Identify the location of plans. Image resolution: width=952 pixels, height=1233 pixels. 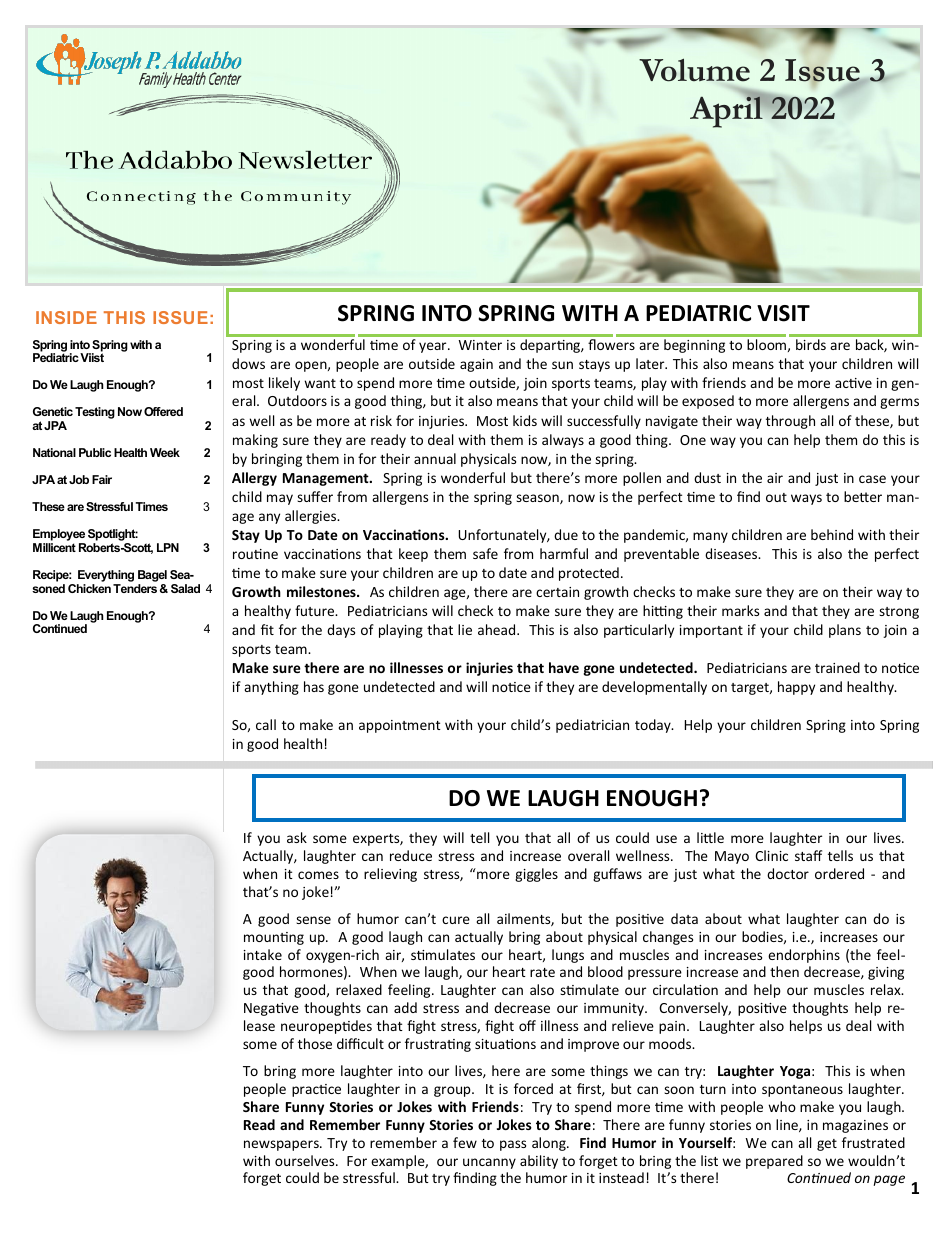
(845, 631).
